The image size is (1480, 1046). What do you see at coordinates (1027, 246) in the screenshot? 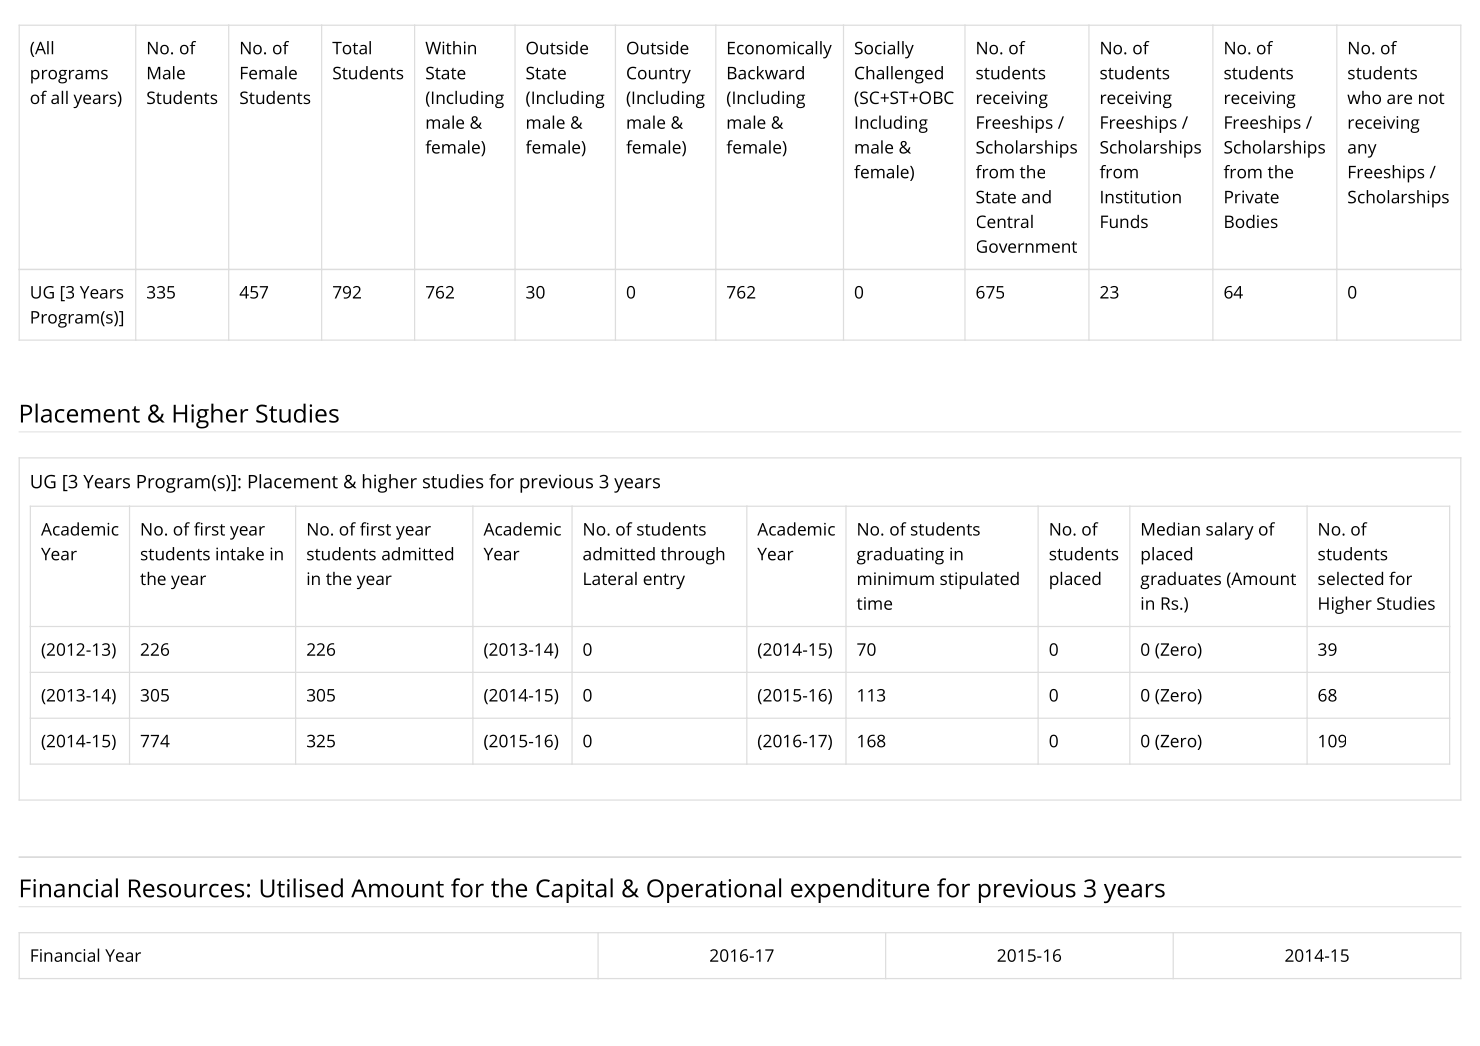
I see `Government` at bounding box center [1027, 246].
